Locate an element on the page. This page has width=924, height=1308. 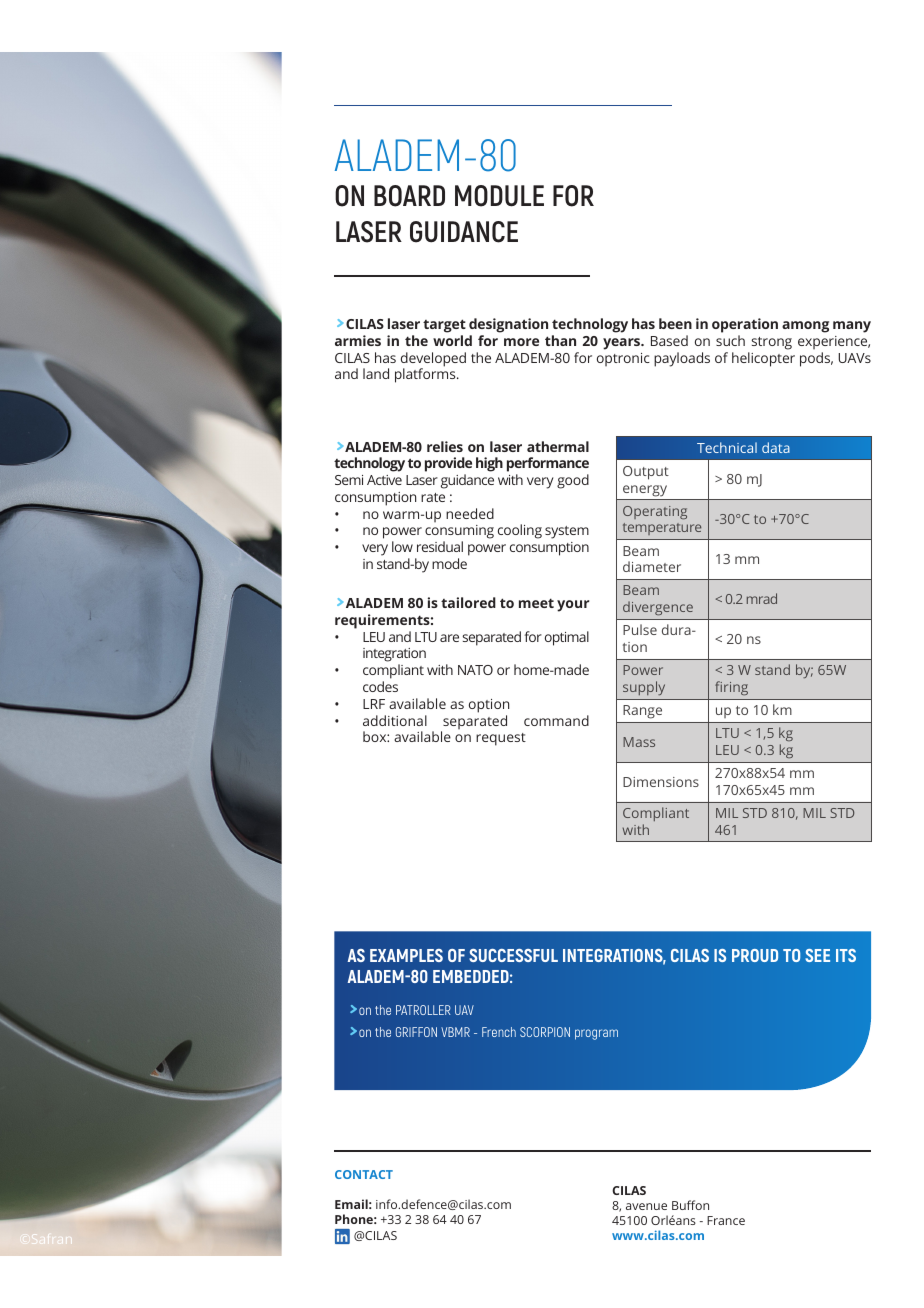
request is located at coordinates (501, 739).
